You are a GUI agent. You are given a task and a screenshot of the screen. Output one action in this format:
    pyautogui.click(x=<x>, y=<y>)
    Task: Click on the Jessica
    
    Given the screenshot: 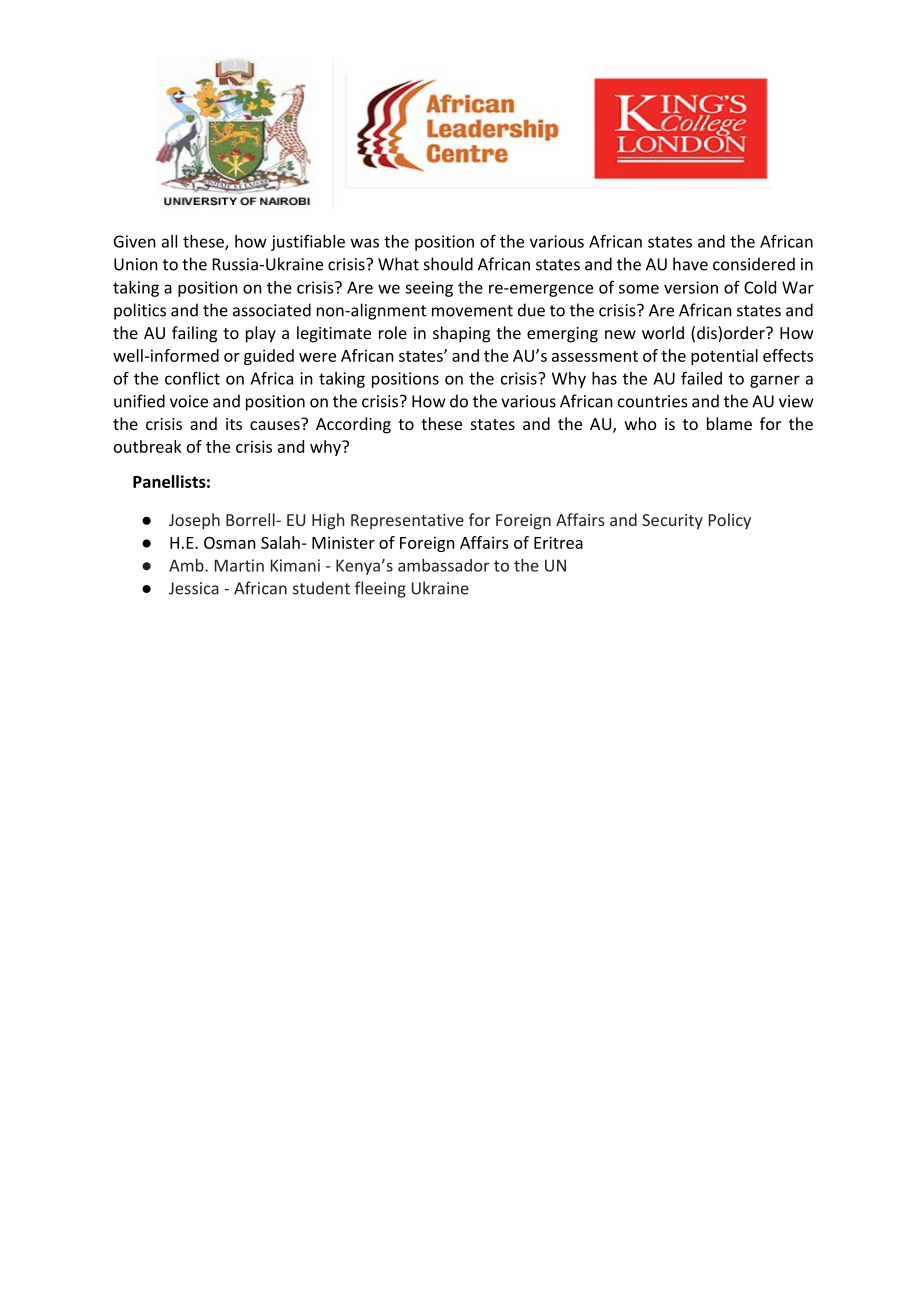 What is the action you would take?
    pyautogui.click(x=194, y=588)
